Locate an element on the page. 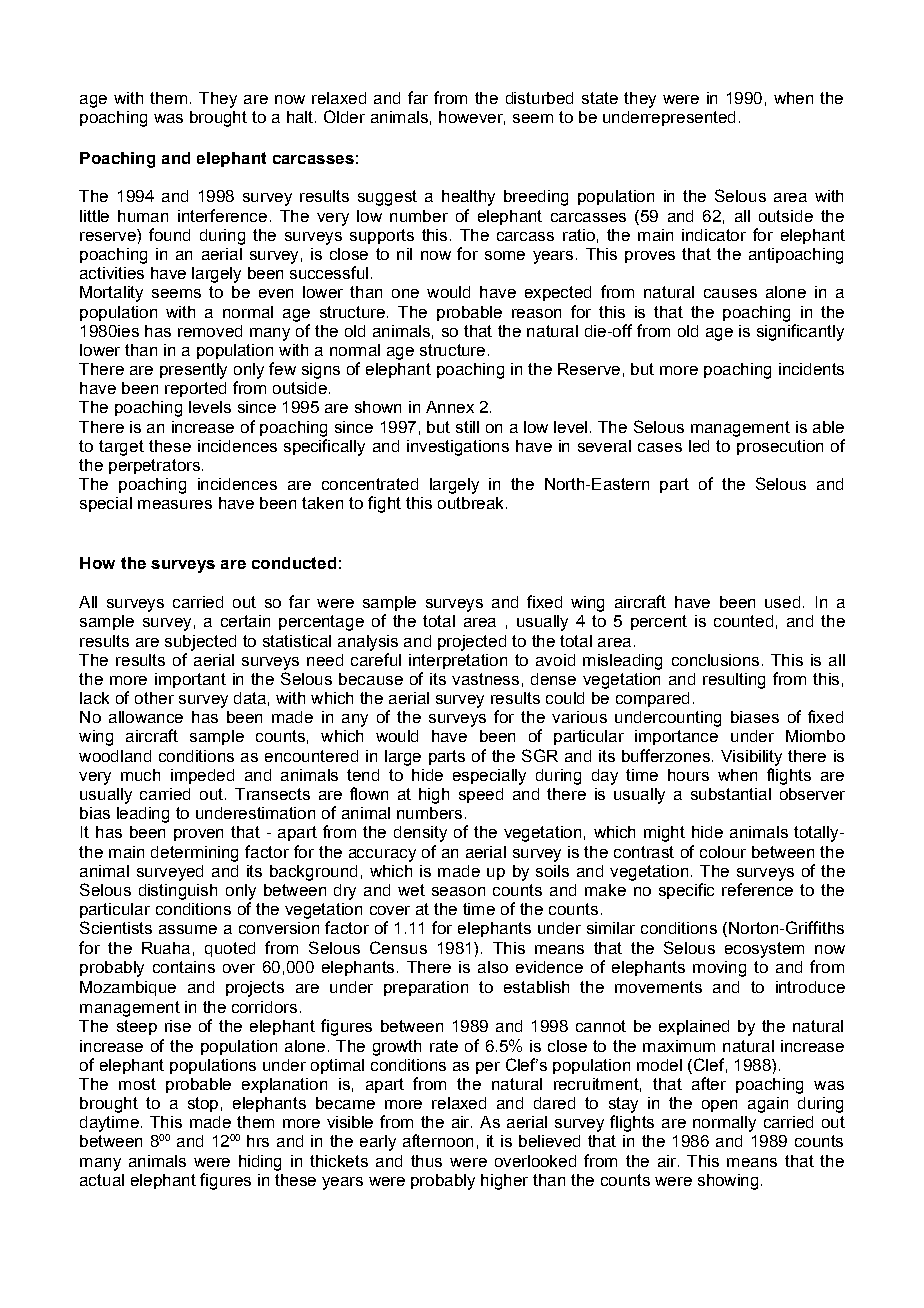  healthy is located at coordinates (468, 198).
